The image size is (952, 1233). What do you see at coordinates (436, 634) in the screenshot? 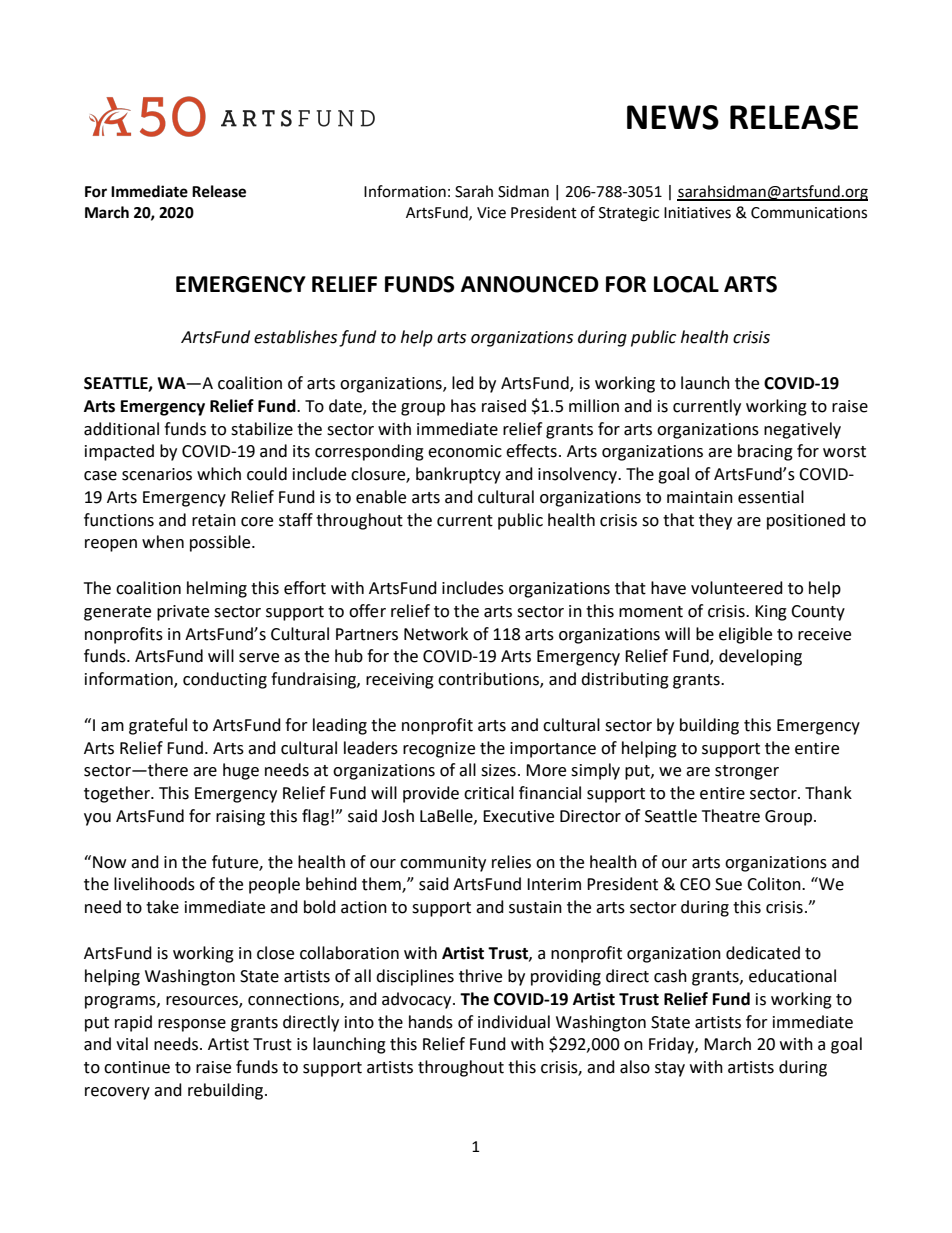
I see `Network` at bounding box center [436, 634].
